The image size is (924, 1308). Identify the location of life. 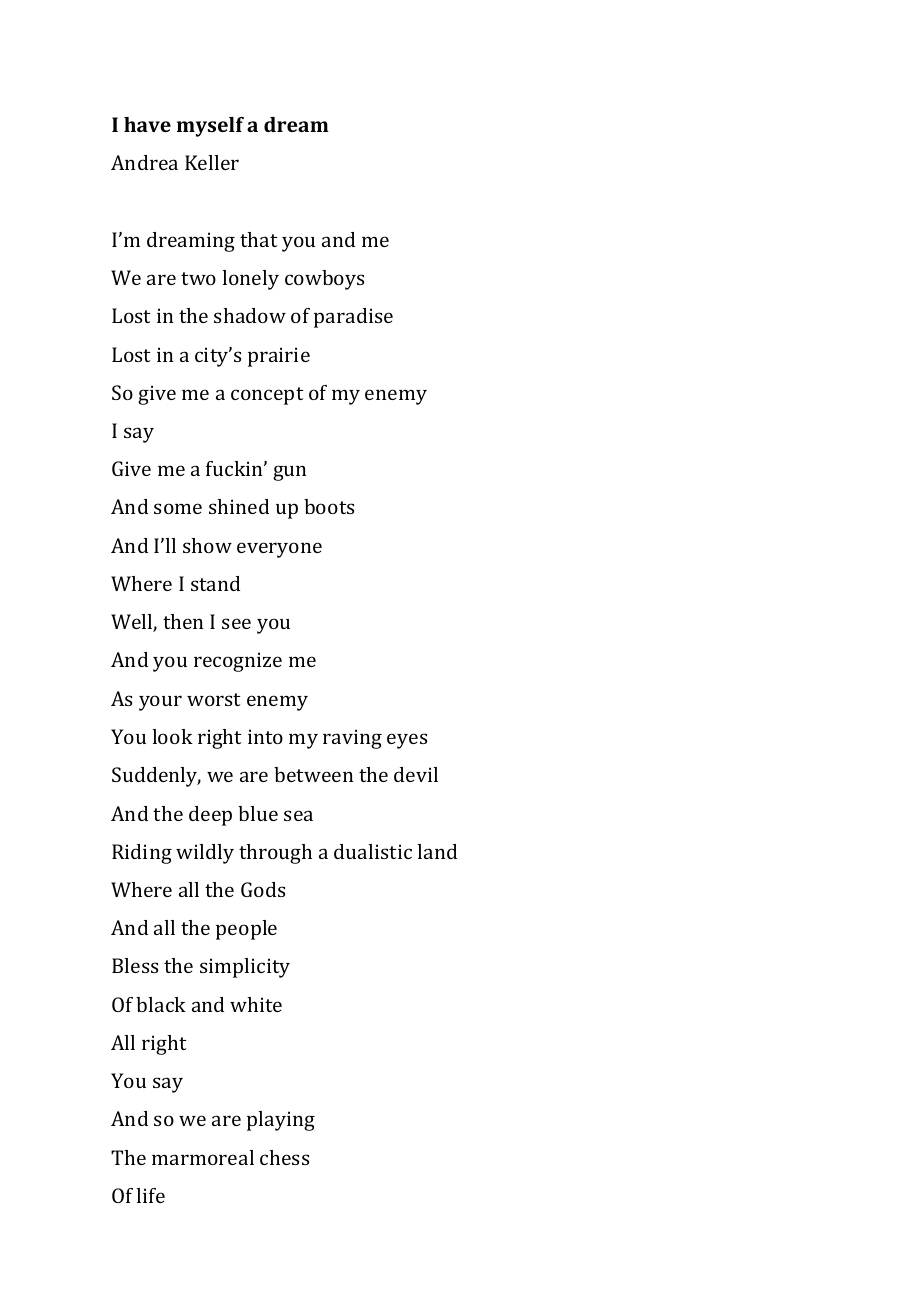
(150, 1195).
